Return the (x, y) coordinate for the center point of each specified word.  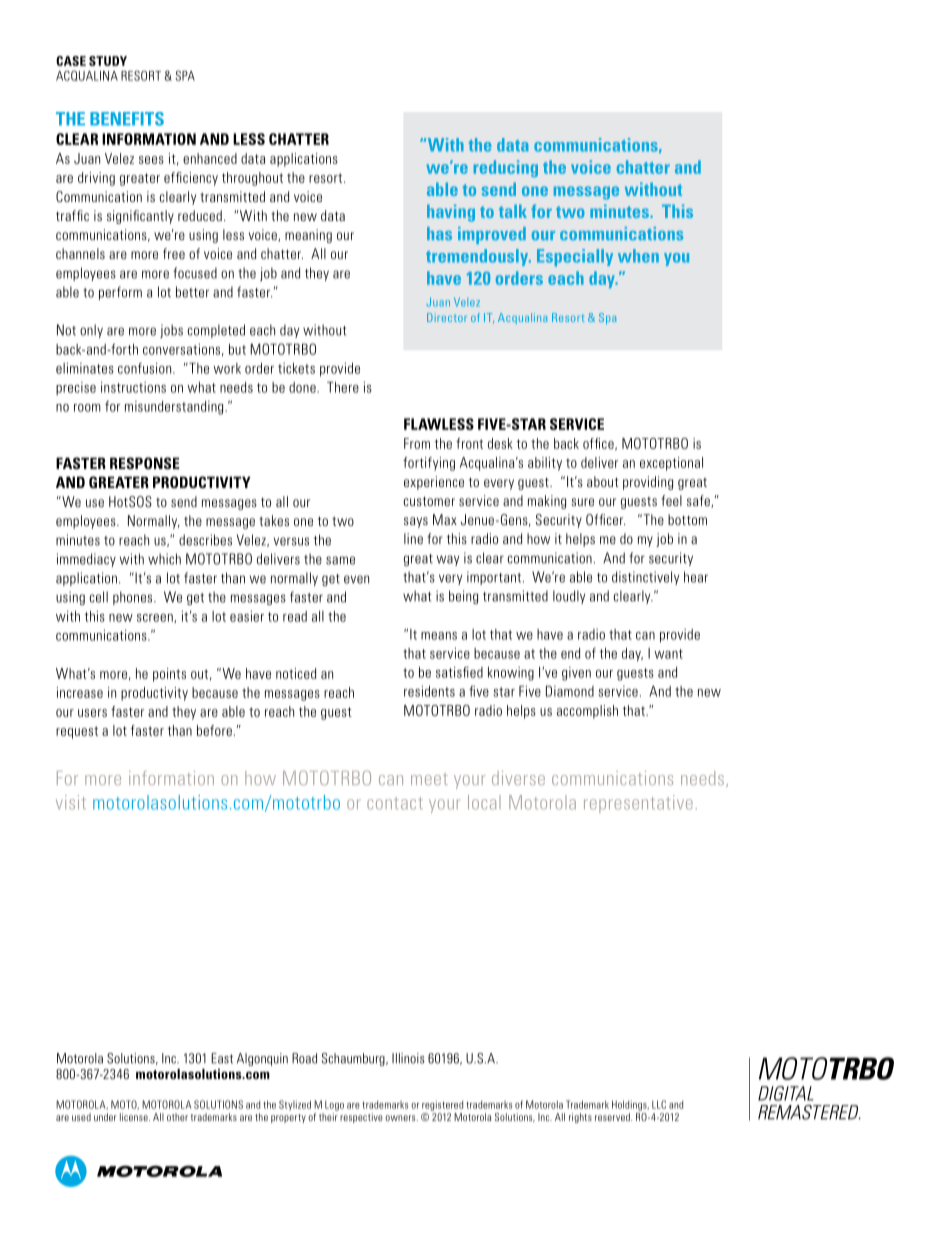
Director (447, 317)
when (638, 256)
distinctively (645, 578)
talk (513, 211)
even (356, 579)
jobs (171, 331)
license (135, 1117)
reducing (506, 168)
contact (395, 803)
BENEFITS (127, 119)
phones (134, 598)
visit (71, 802)
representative (638, 804)
